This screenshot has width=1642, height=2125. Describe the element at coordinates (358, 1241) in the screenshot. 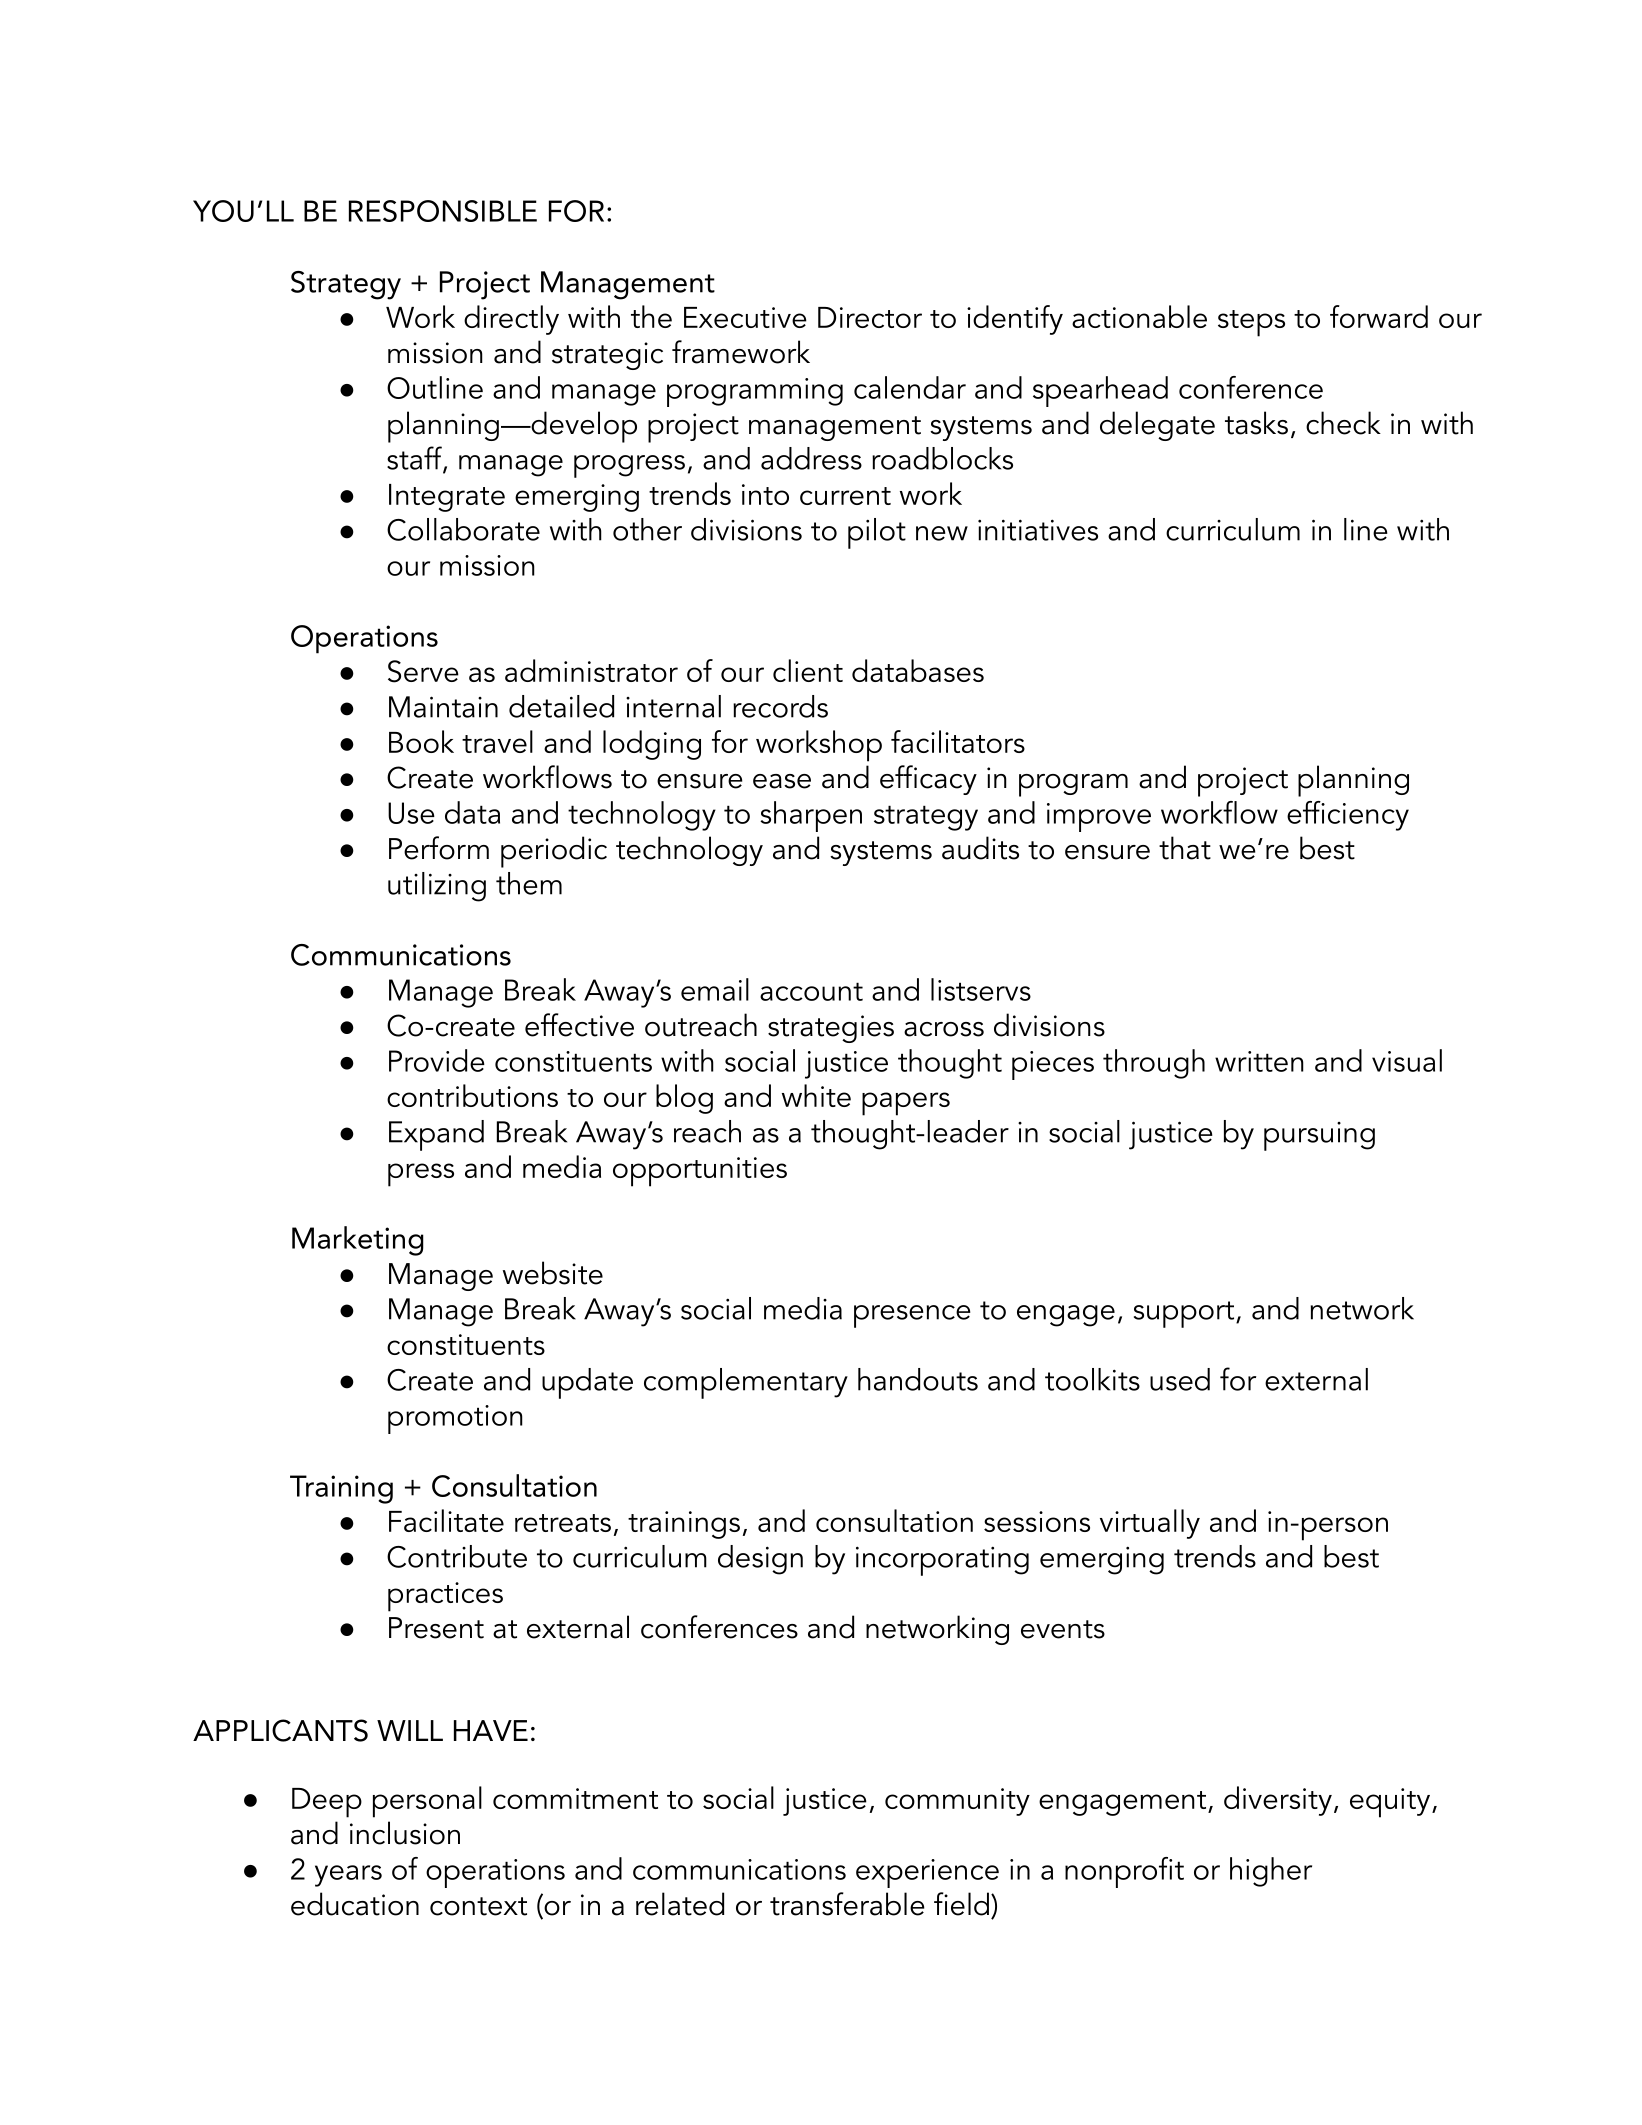

I see `Marketing` at that location.
